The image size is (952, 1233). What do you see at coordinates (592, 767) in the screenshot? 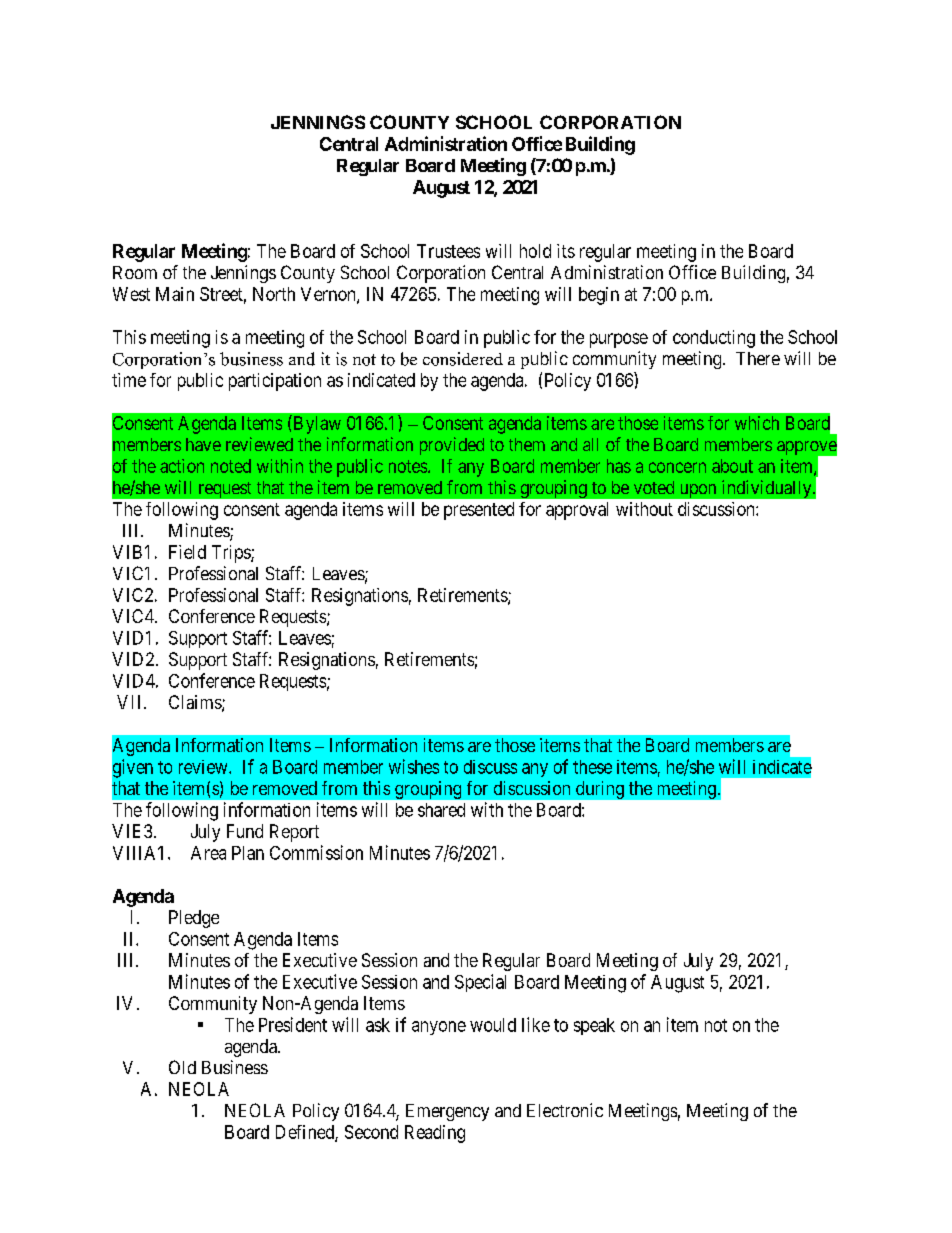
I see `these` at bounding box center [592, 767].
